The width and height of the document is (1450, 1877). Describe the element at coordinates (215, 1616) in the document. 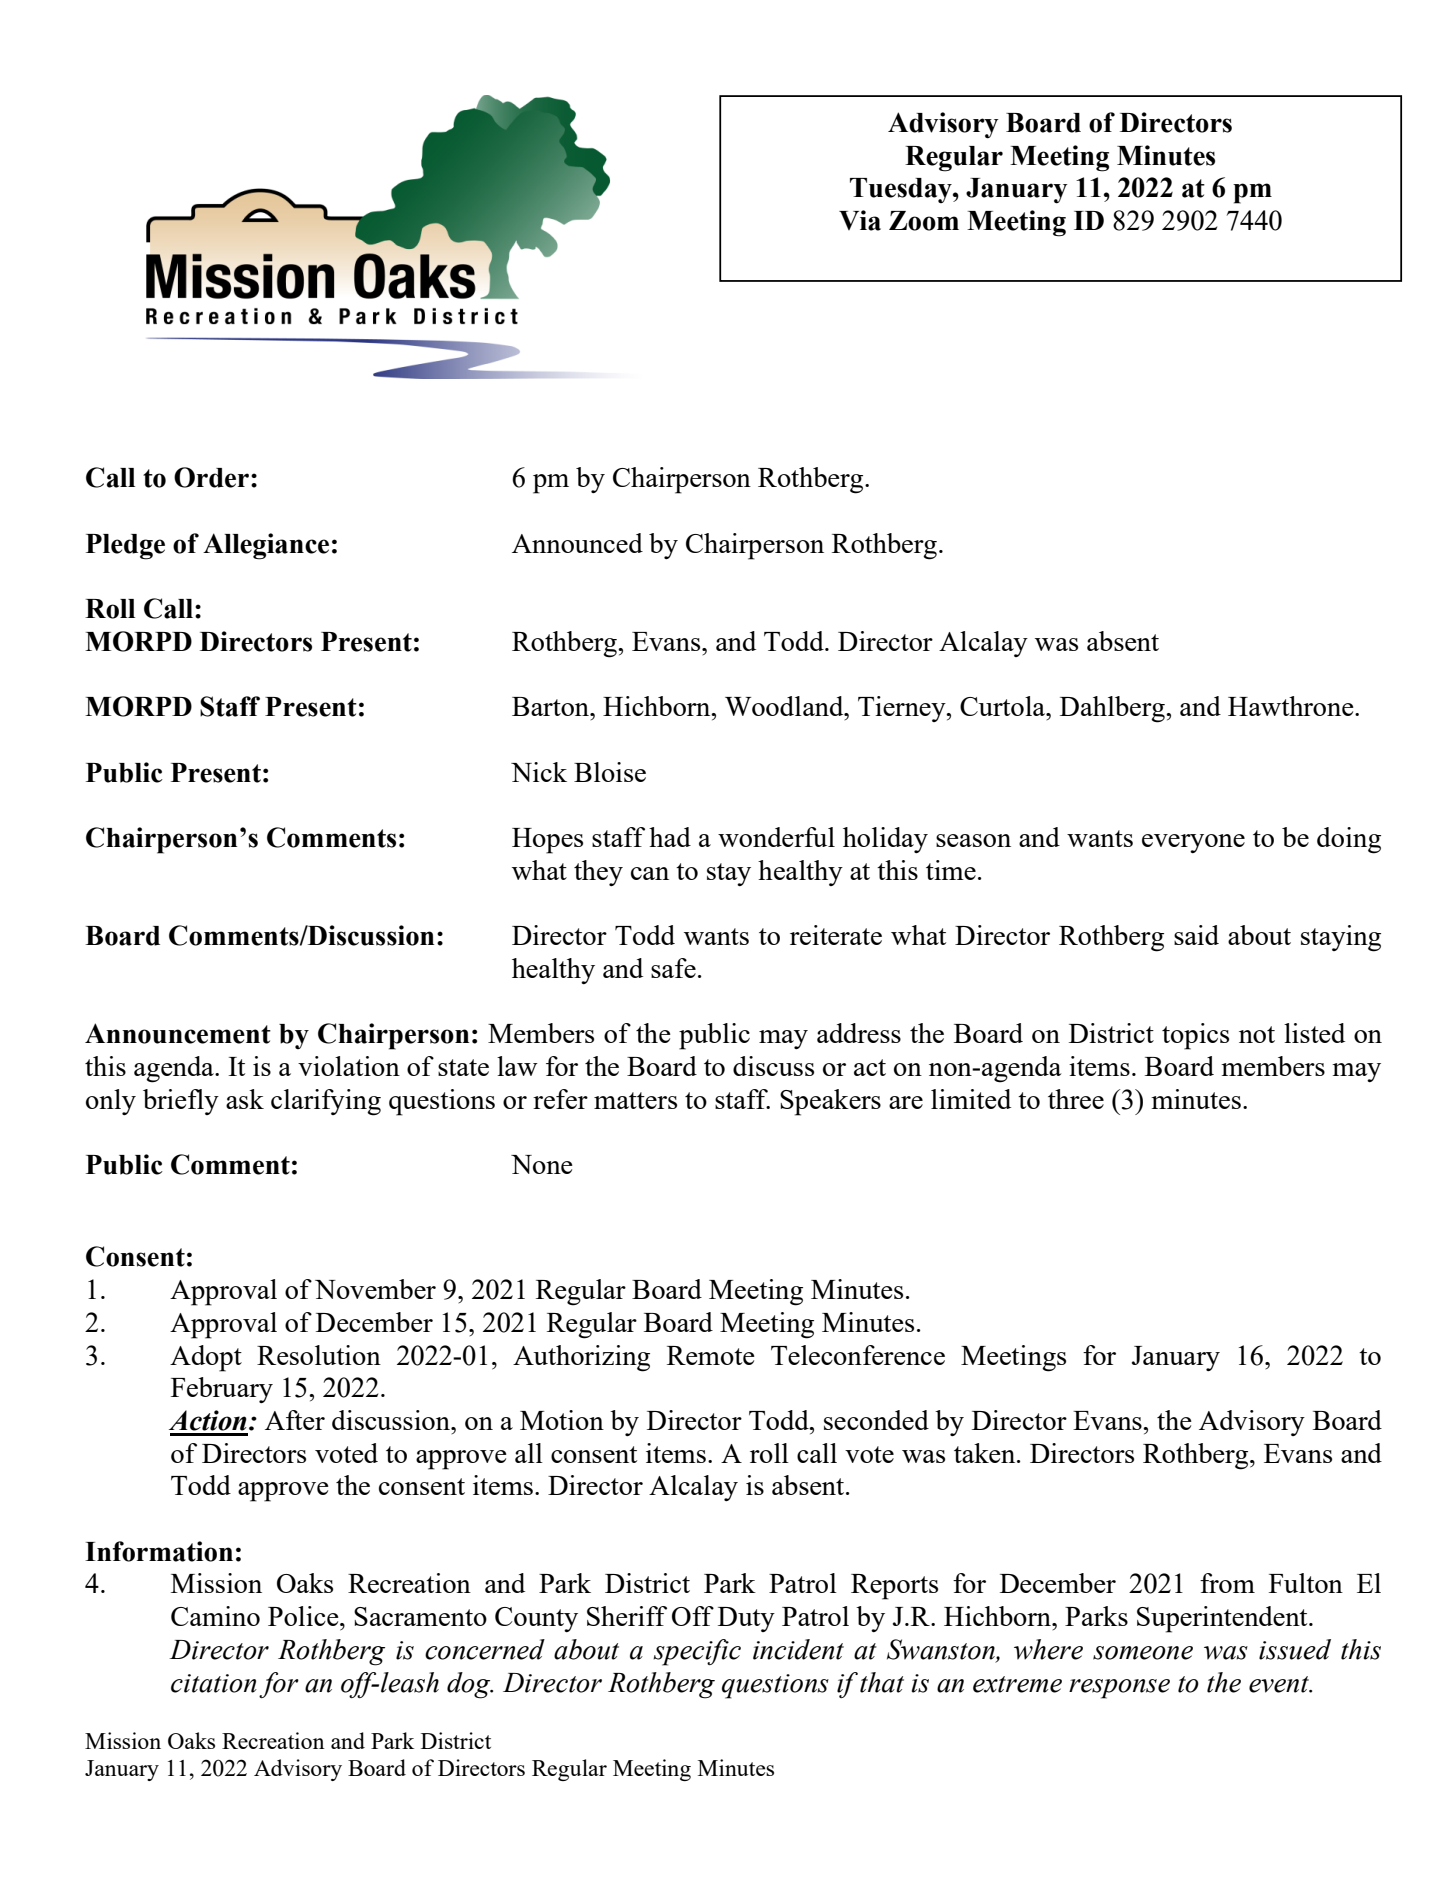

I see `Camino` at that location.
